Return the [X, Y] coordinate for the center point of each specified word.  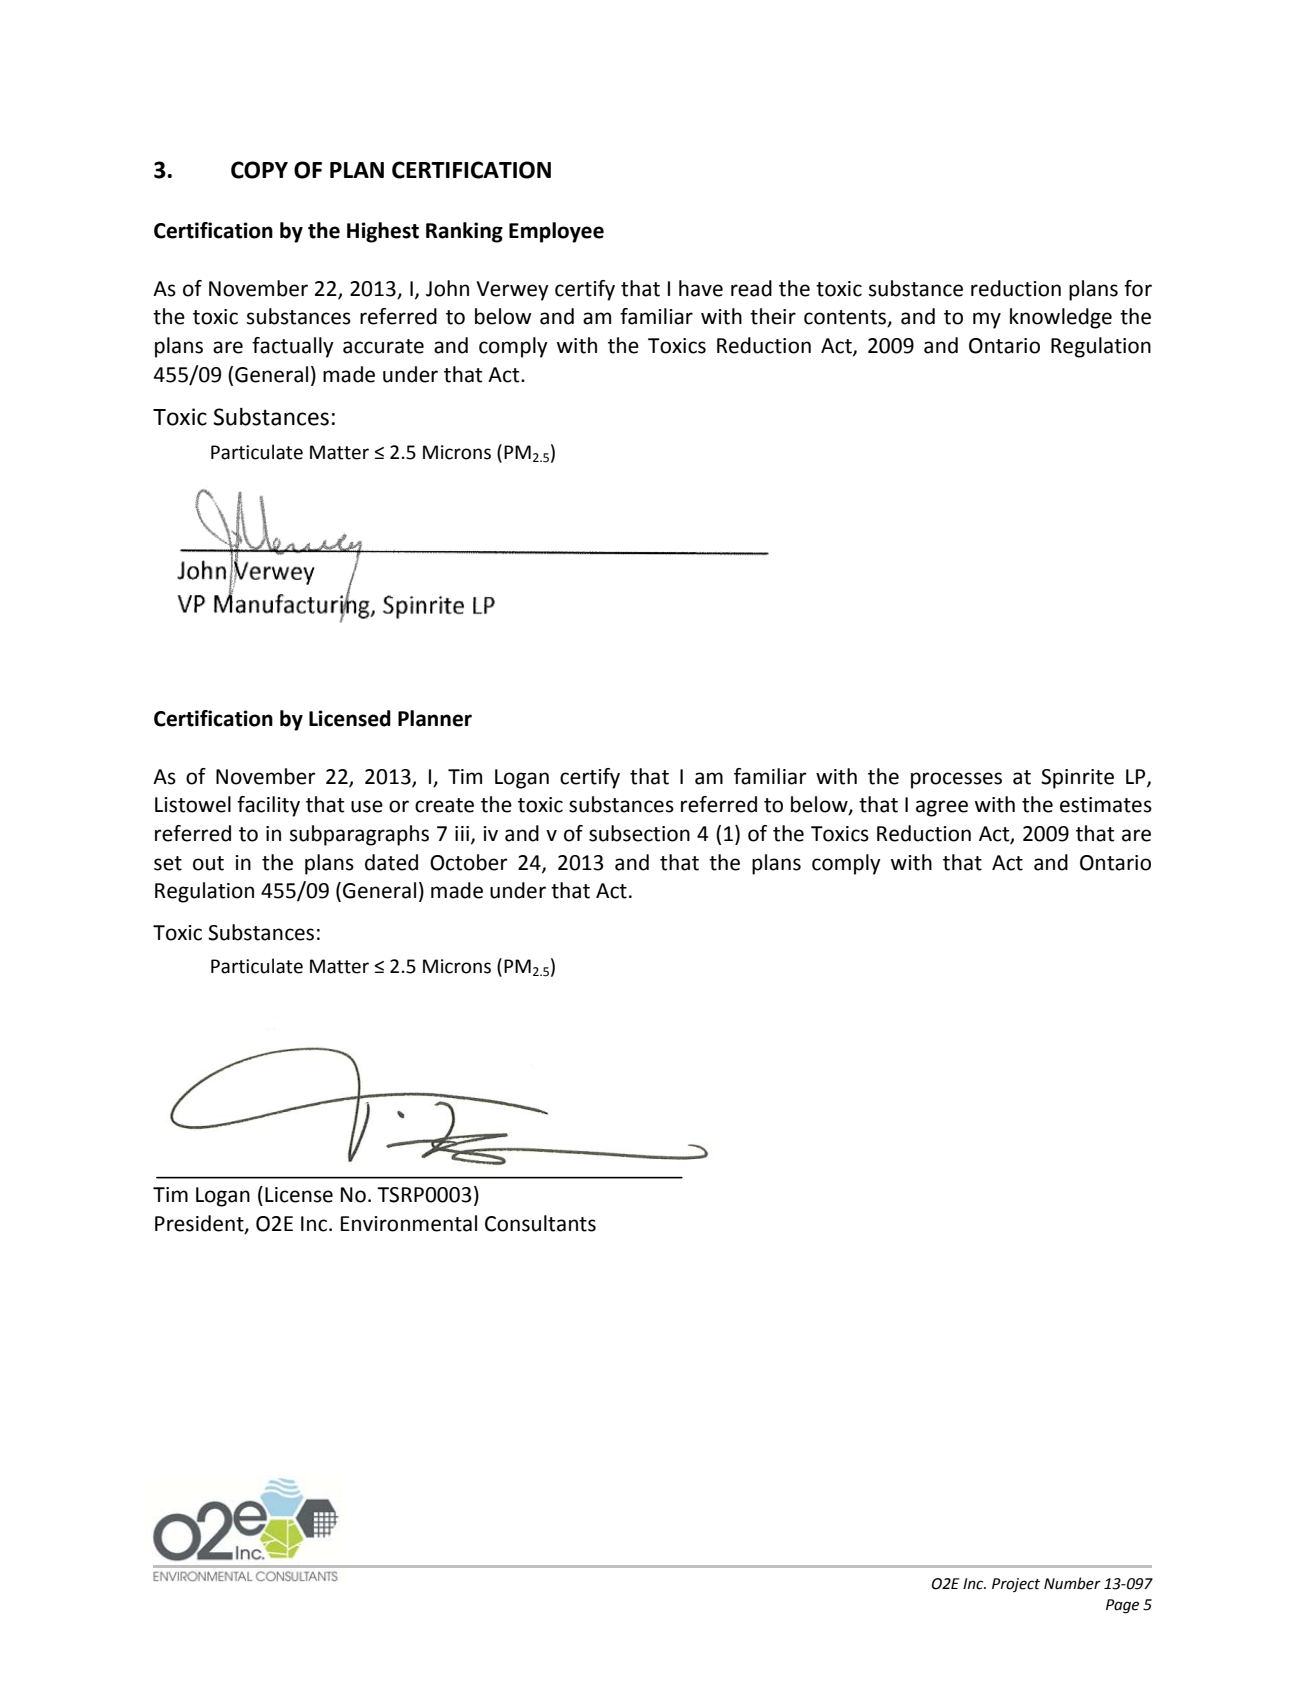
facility [268, 806]
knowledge [1061, 318]
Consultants [540, 1223]
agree [942, 808]
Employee [556, 232]
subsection [639, 833]
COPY [259, 170]
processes [956, 780]
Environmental [409, 1223]
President [200, 1224]
